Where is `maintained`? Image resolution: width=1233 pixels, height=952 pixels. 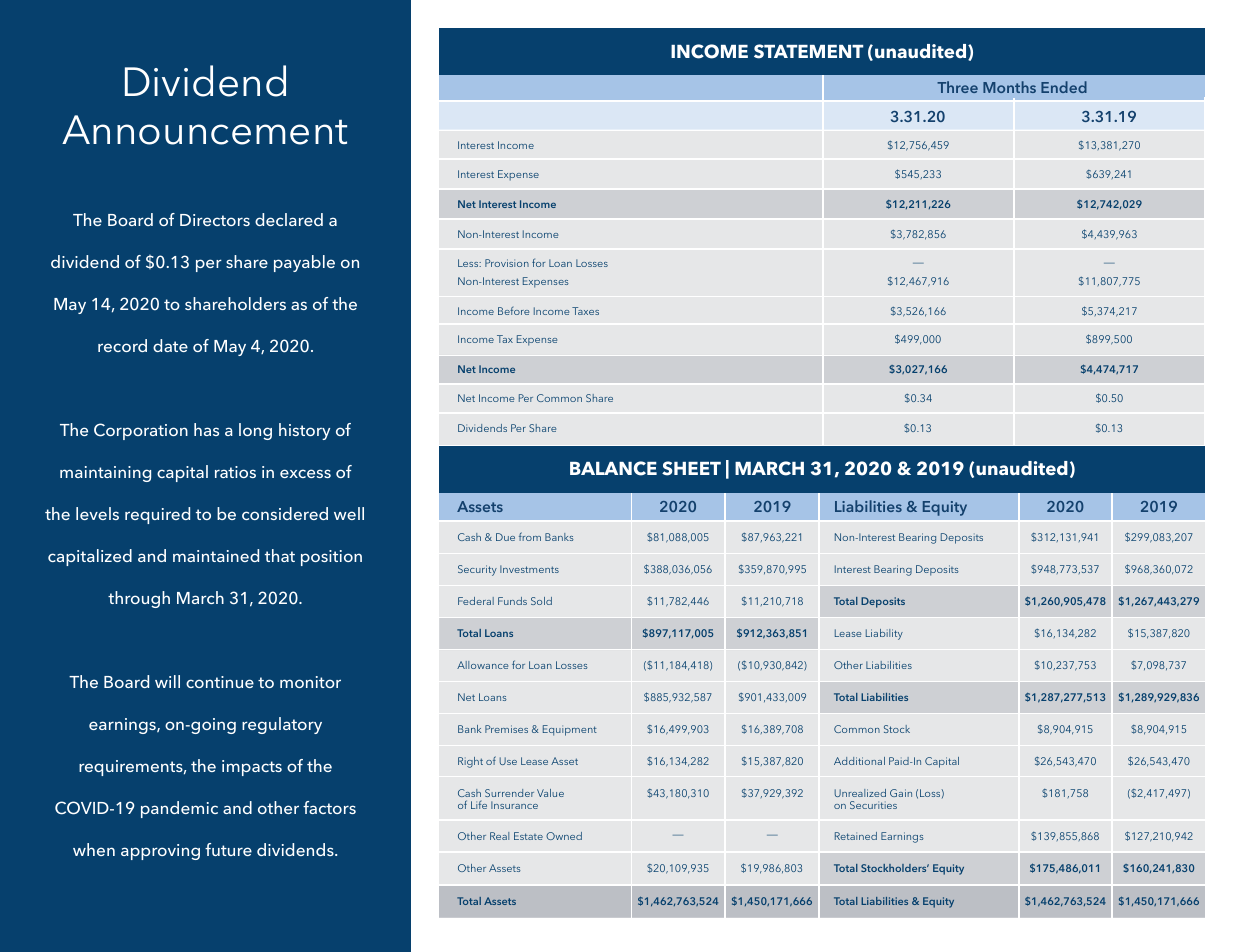 maintained is located at coordinates (216, 555).
